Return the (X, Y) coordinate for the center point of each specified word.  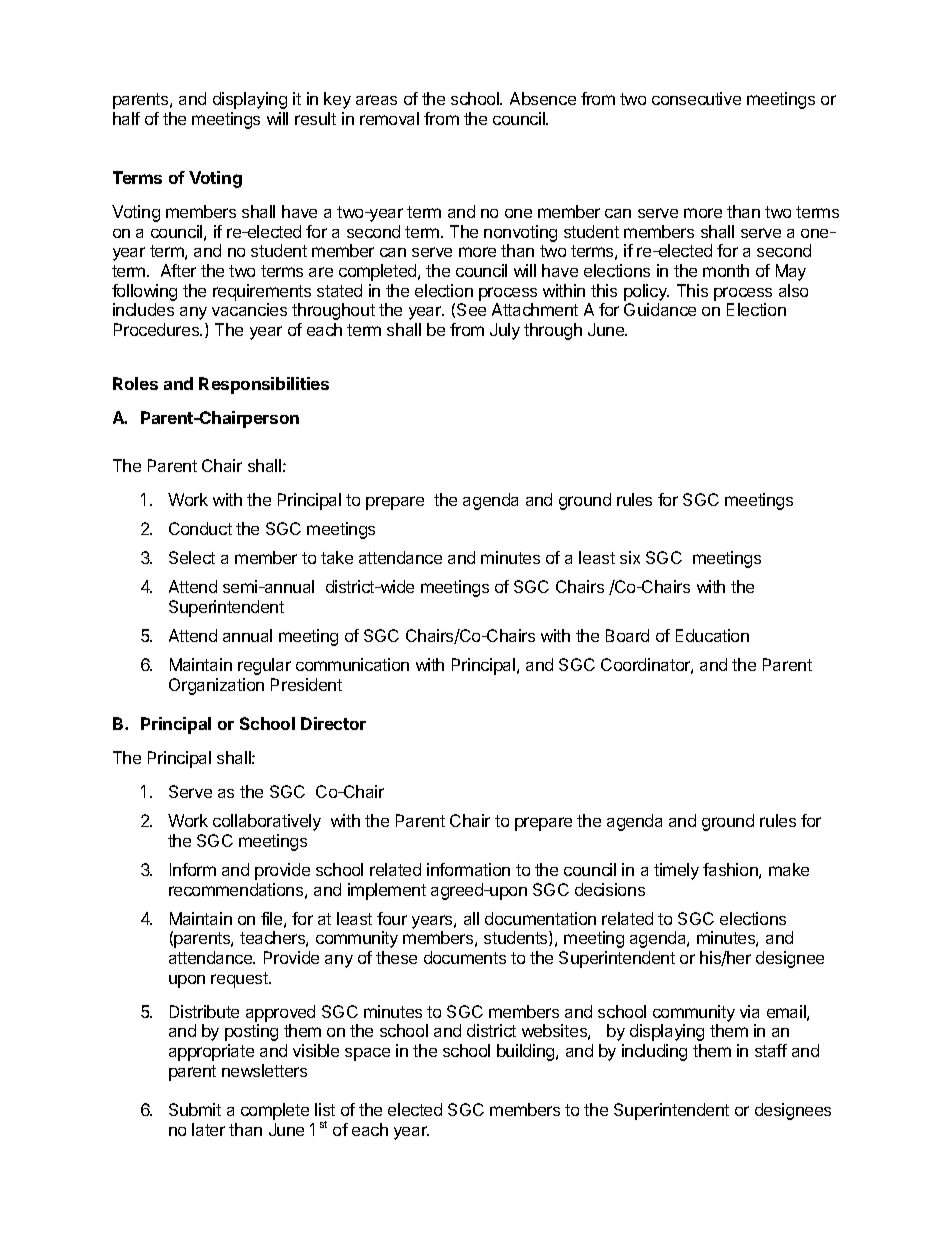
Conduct (200, 528)
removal (389, 118)
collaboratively (267, 822)
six (630, 557)
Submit (195, 1109)
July (505, 331)
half (126, 118)
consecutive (696, 98)
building (527, 1052)
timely (676, 871)
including (654, 1052)
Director (333, 723)
